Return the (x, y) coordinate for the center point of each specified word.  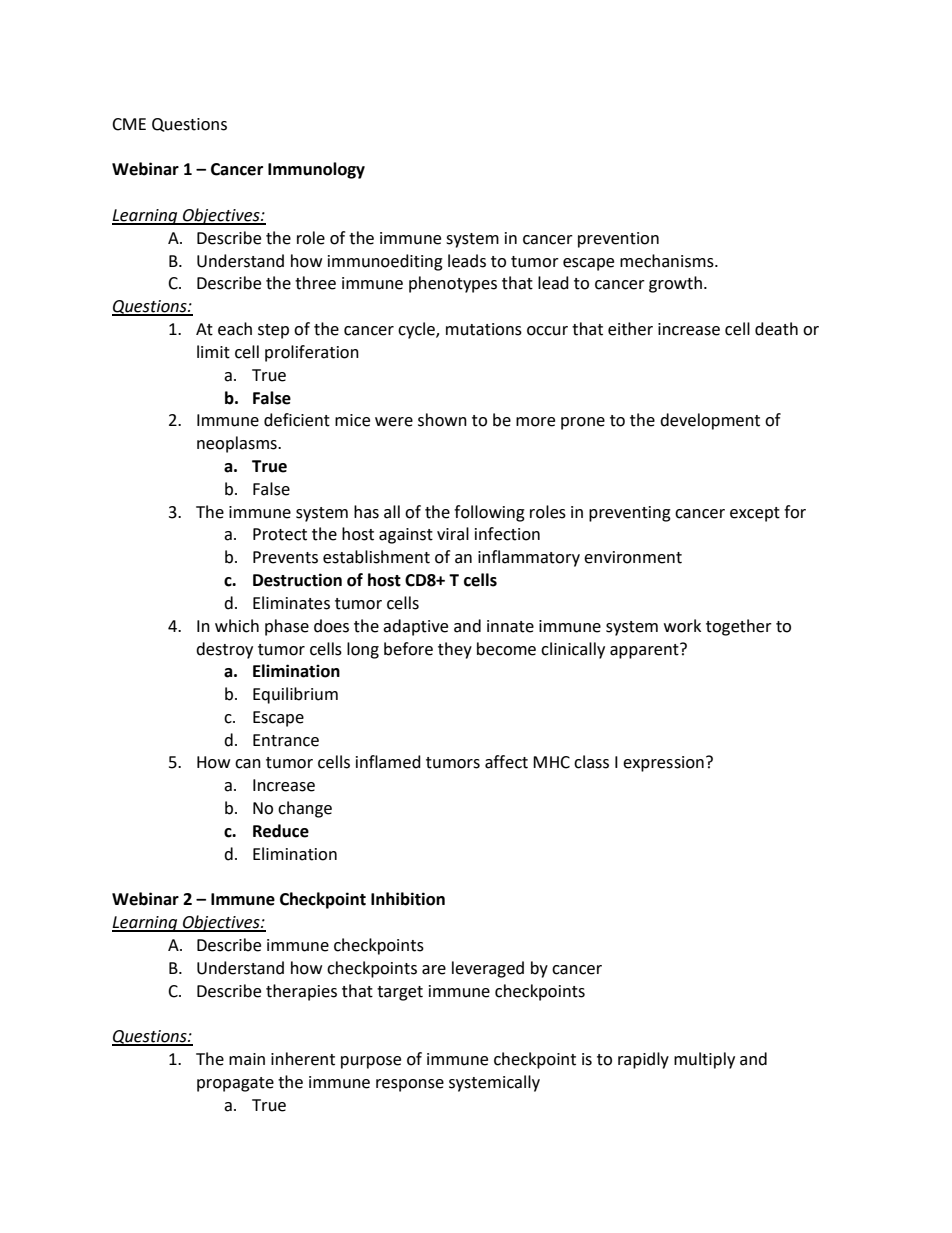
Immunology (316, 170)
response (410, 1085)
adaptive (415, 627)
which (237, 626)
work (682, 626)
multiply (704, 1060)
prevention (618, 240)
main (247, 1059)
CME (129, 124)
